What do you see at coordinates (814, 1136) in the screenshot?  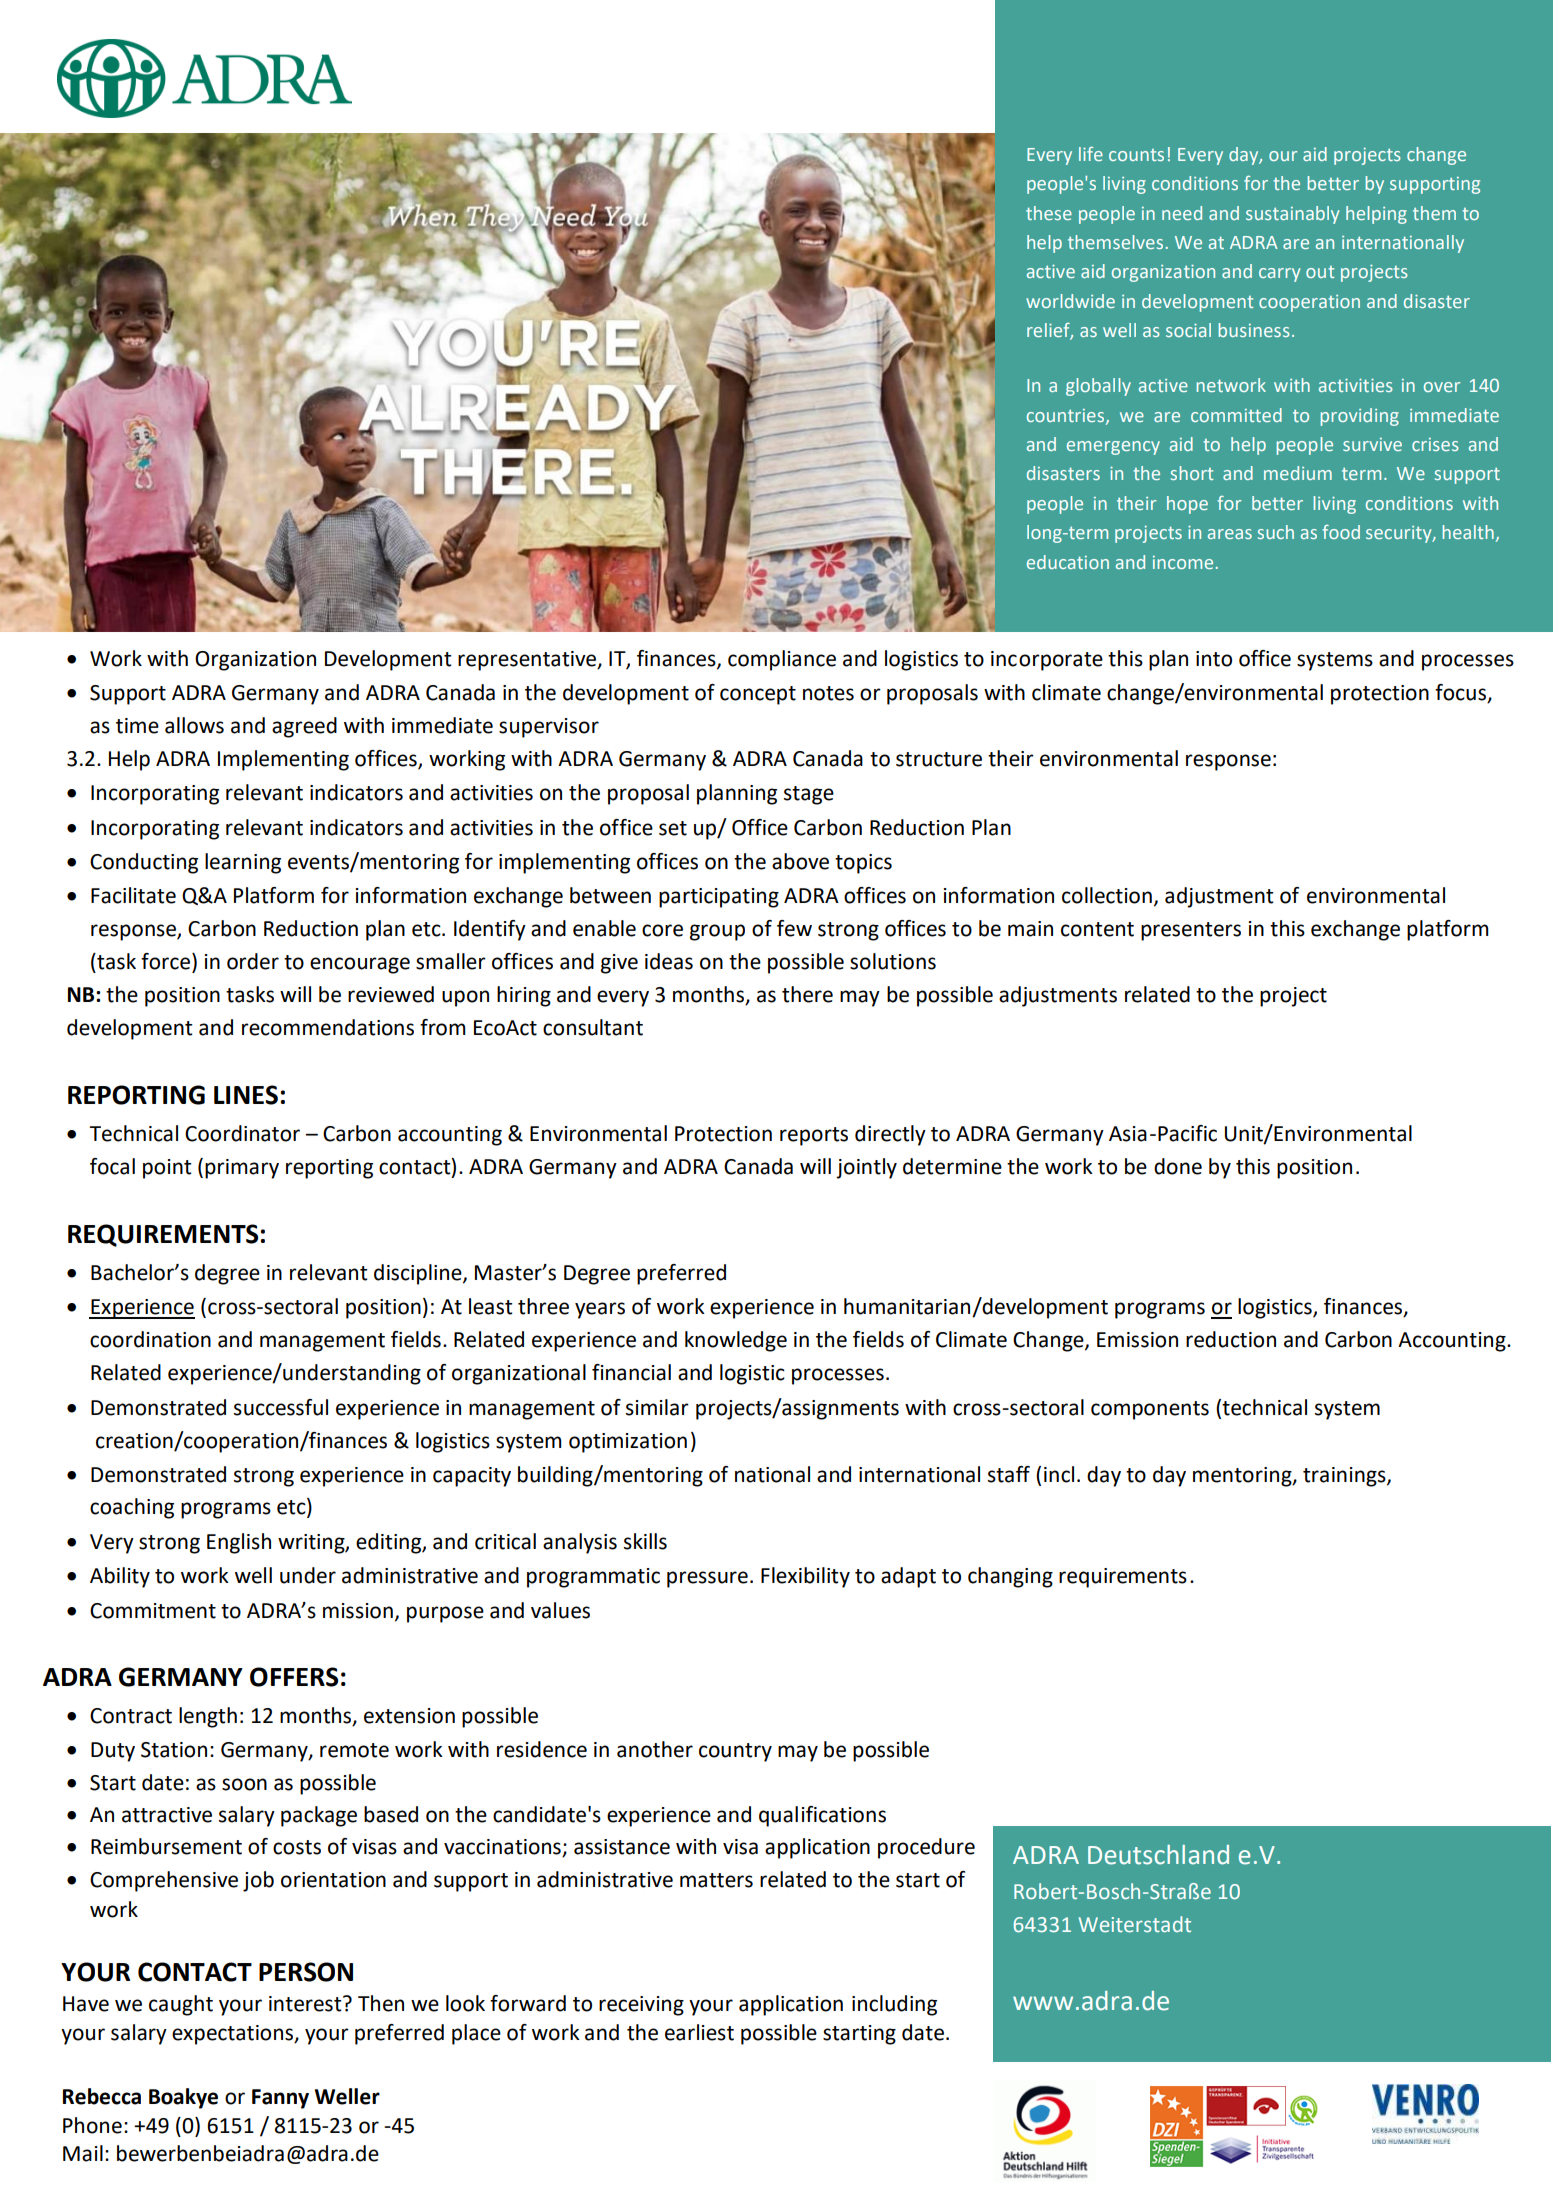 I see `reports` at bounding box center [814, 1136].
